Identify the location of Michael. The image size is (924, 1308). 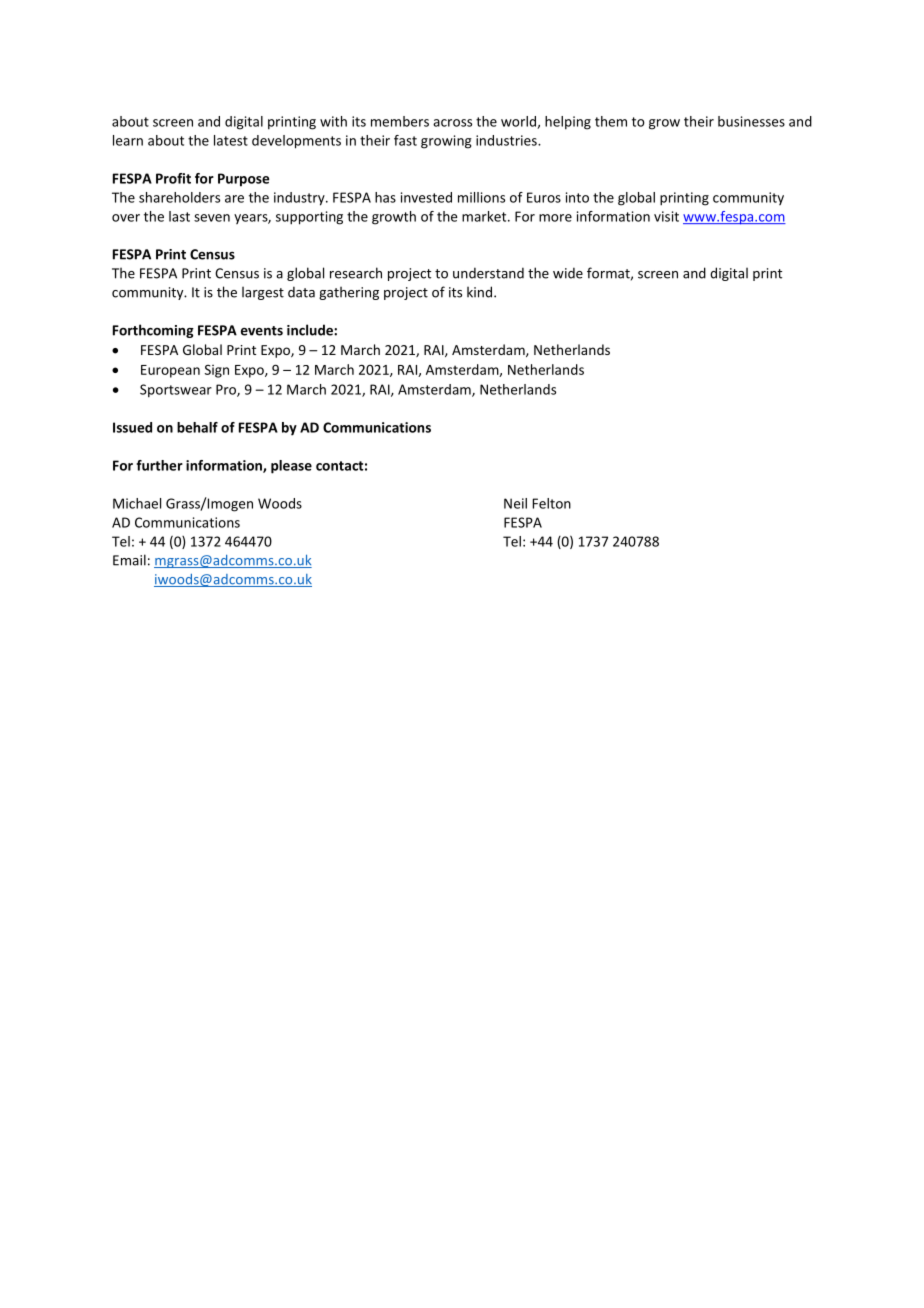
(137, 503).
